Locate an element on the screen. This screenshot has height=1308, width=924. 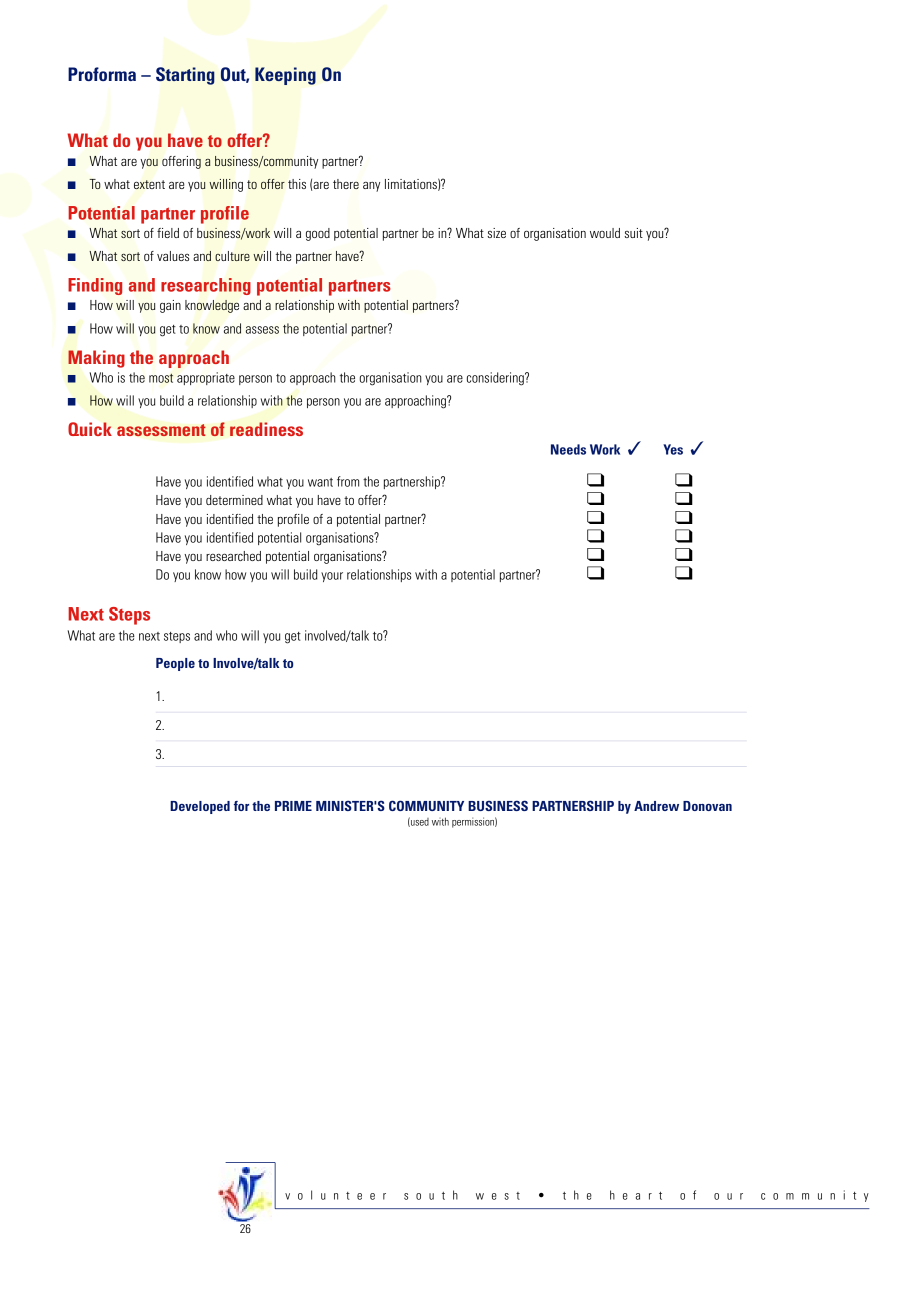
Developed is located at coordinates (200, 807).
